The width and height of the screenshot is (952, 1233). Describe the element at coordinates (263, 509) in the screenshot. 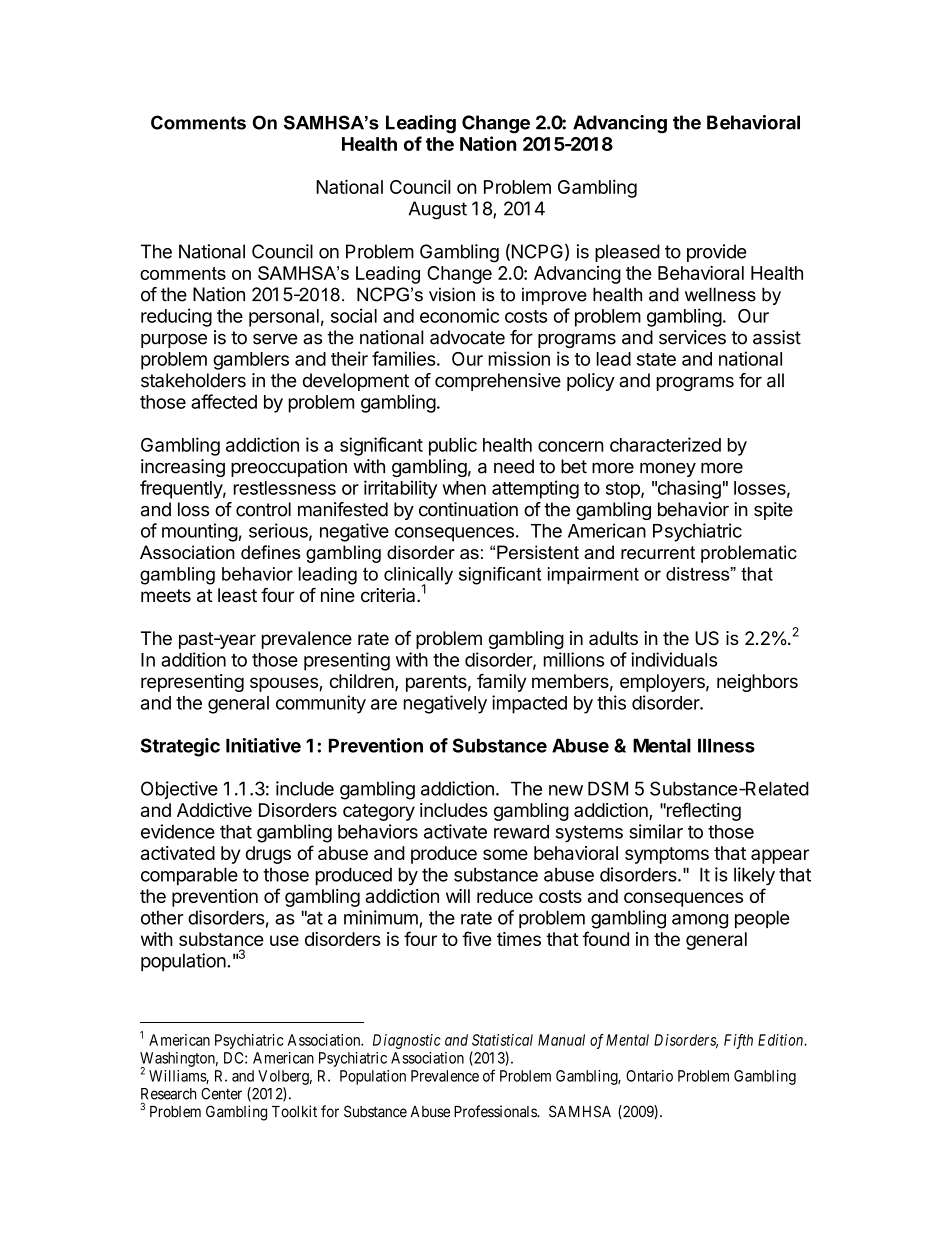

I see `control` at that location.
